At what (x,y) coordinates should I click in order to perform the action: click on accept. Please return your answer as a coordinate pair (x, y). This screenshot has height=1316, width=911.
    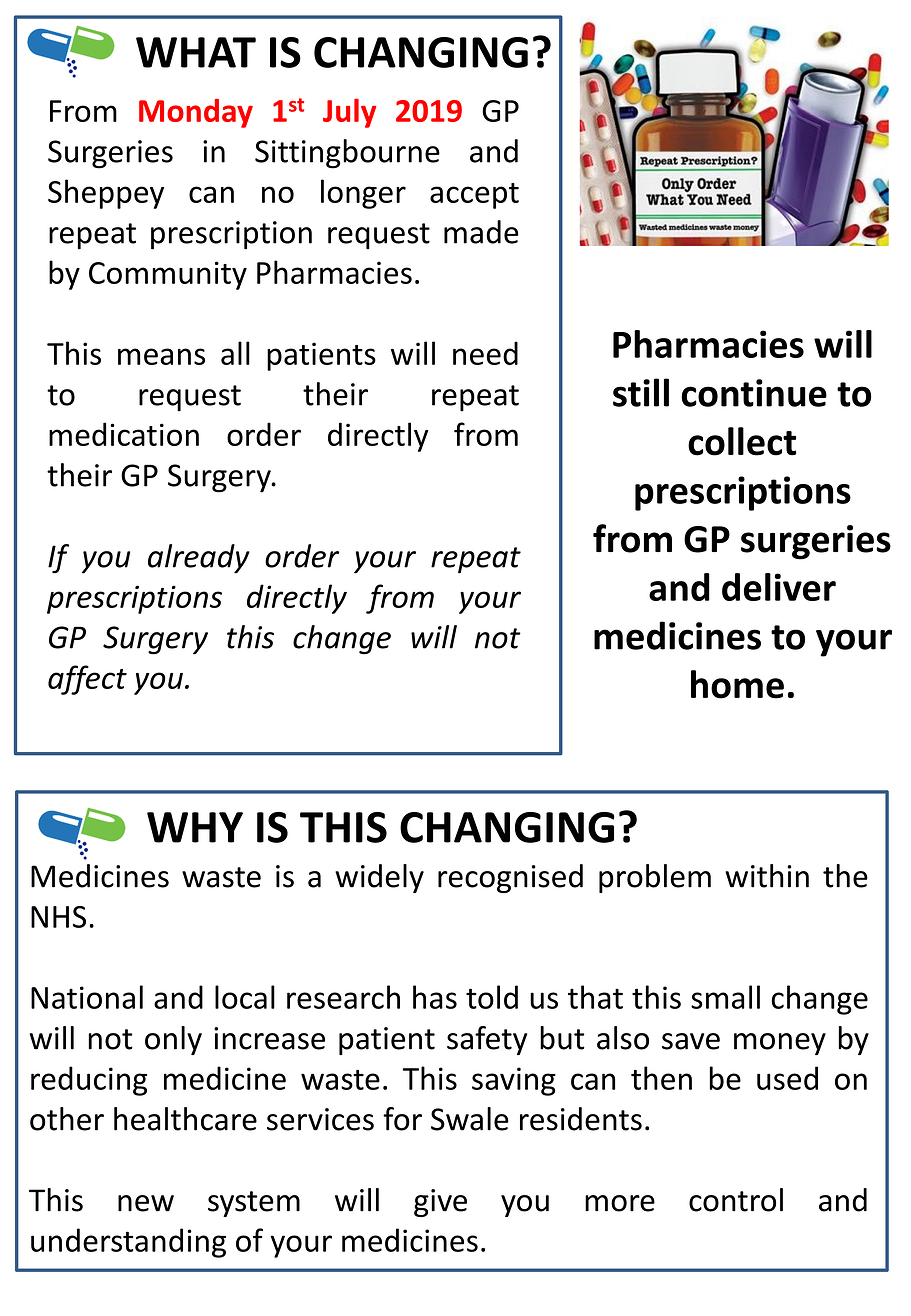
    Looking at the image, I should click on (474, 196).
